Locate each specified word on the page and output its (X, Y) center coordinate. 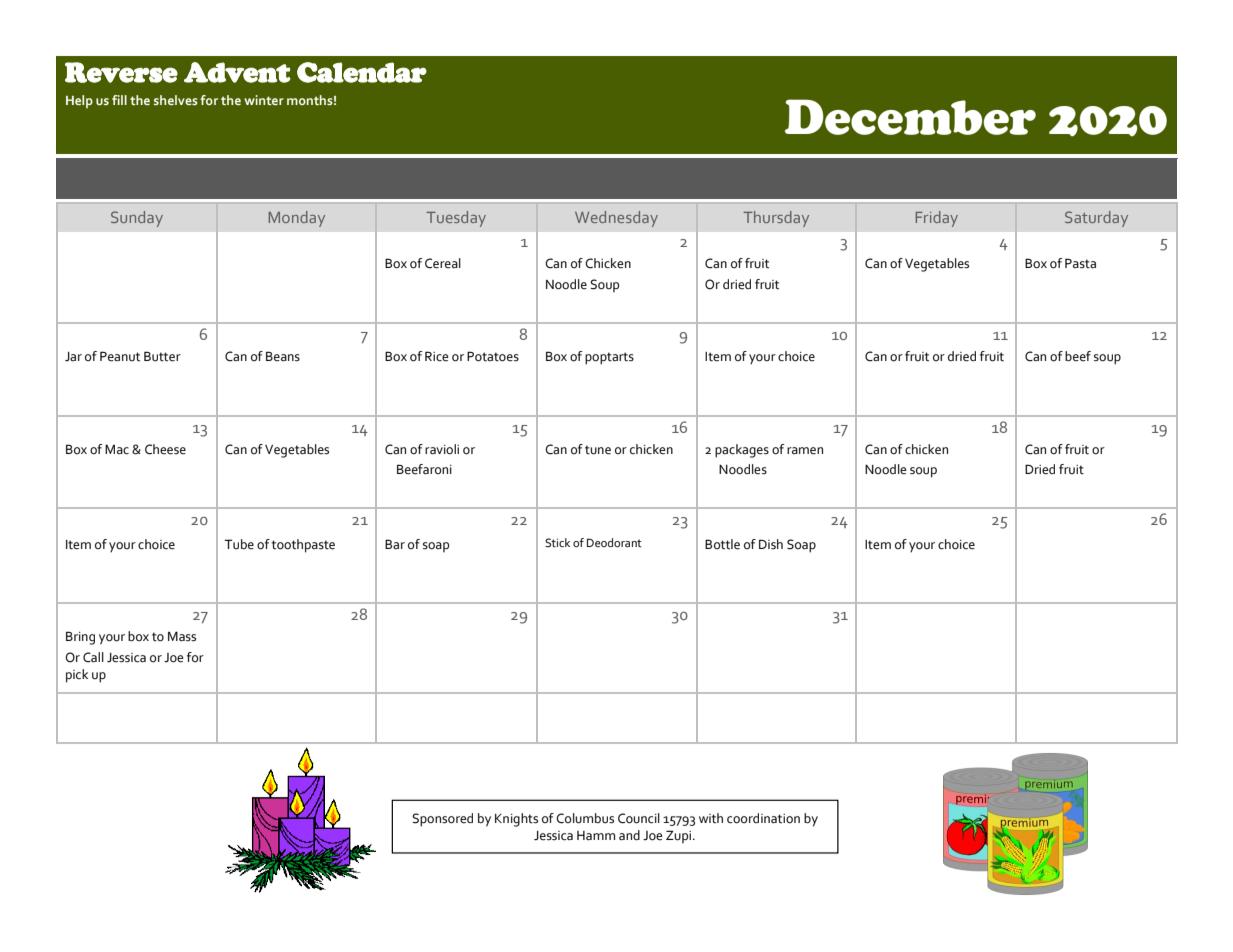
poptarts (609, 358)
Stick (557, 543)
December (910, 117)
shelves (175, 100)
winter (264, 100)
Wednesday (616, 219)
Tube (239, 544)
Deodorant (614, 543)
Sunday (137, 219)
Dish (771, 544)
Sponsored (442, 820)
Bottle (722, 544)
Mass (182, 636)
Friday (937, 219)
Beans (283, 356)
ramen (805, 451)
